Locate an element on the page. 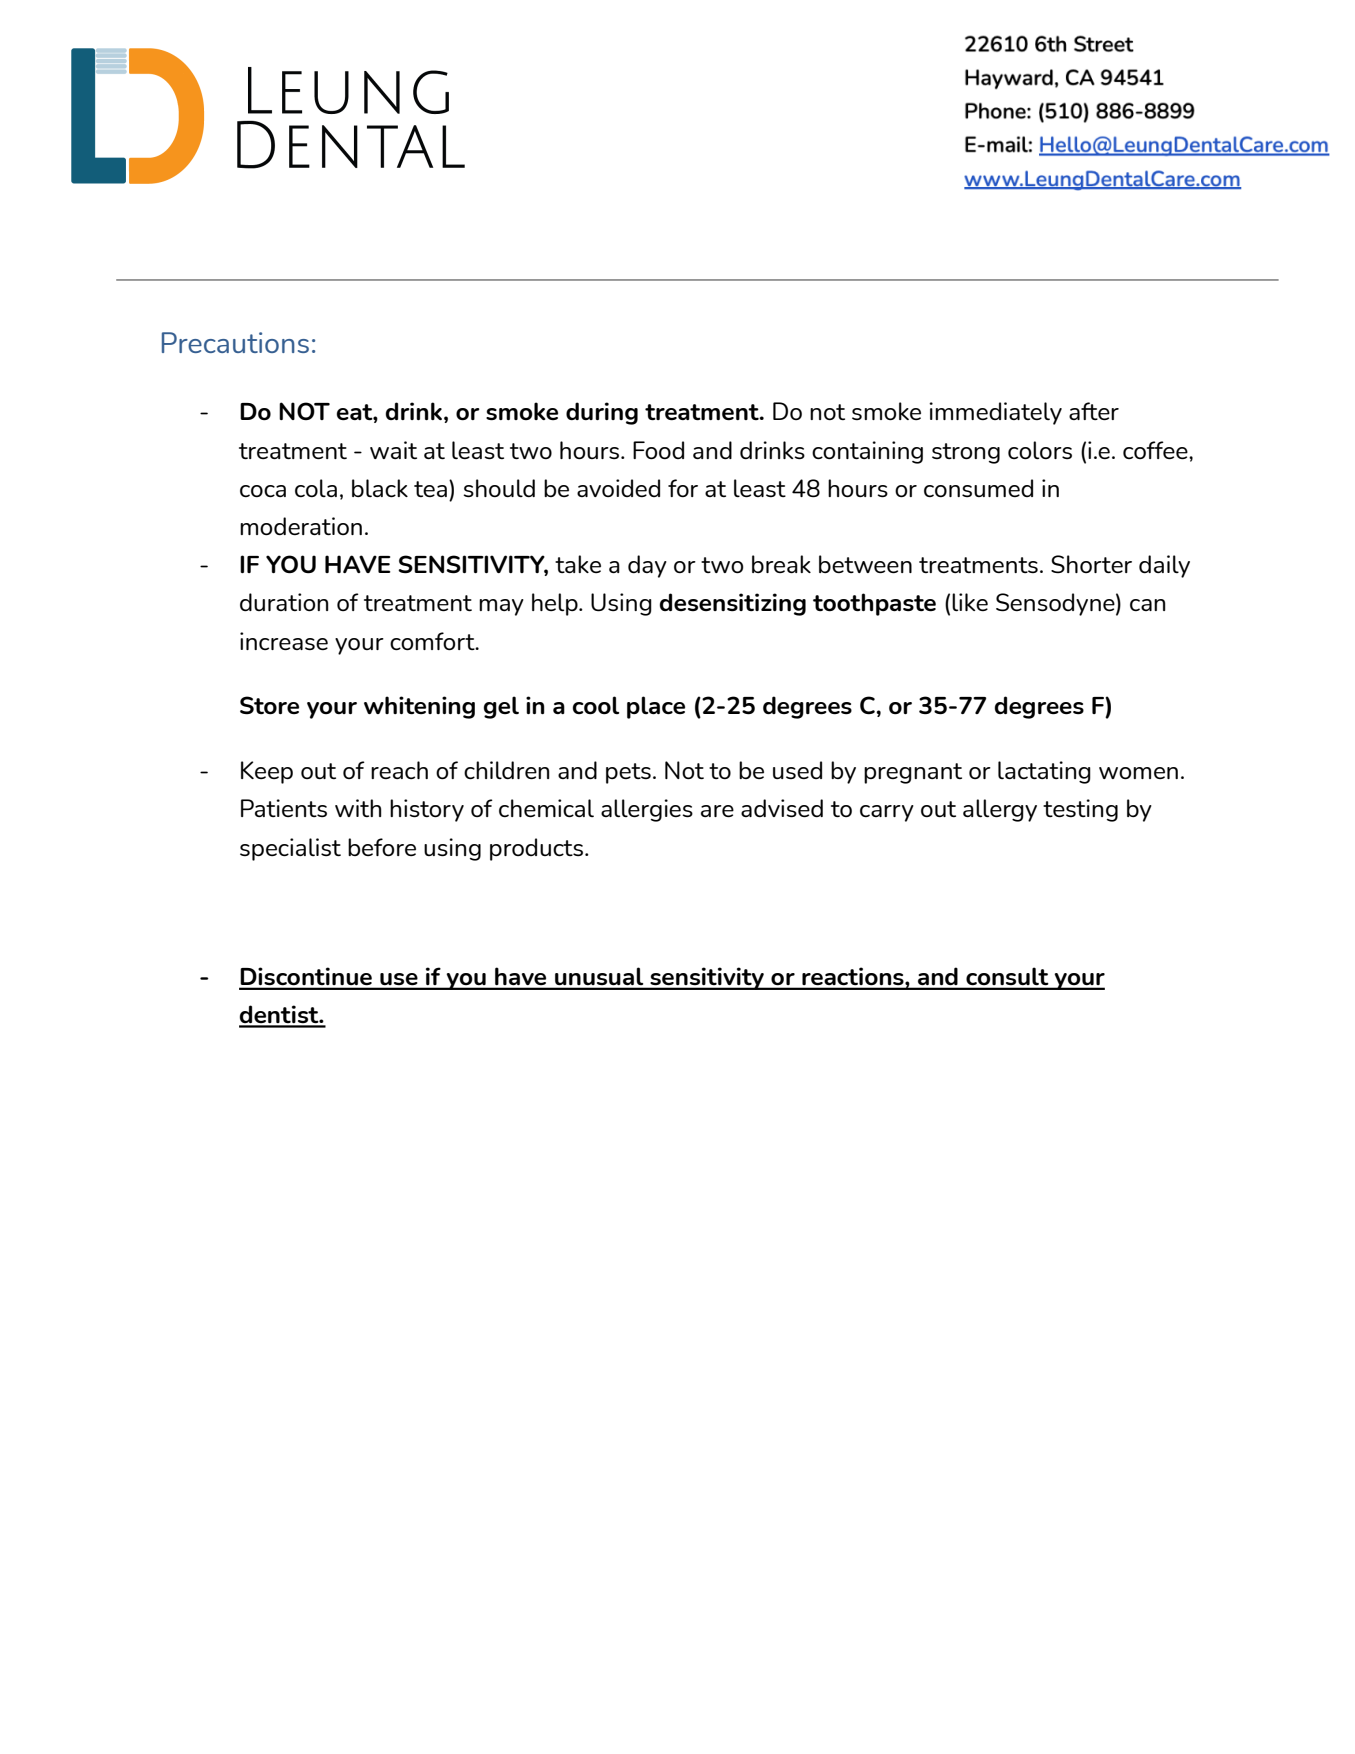 This document has height=1754, width=1355. testing is located at coordinates (1080, 810).
